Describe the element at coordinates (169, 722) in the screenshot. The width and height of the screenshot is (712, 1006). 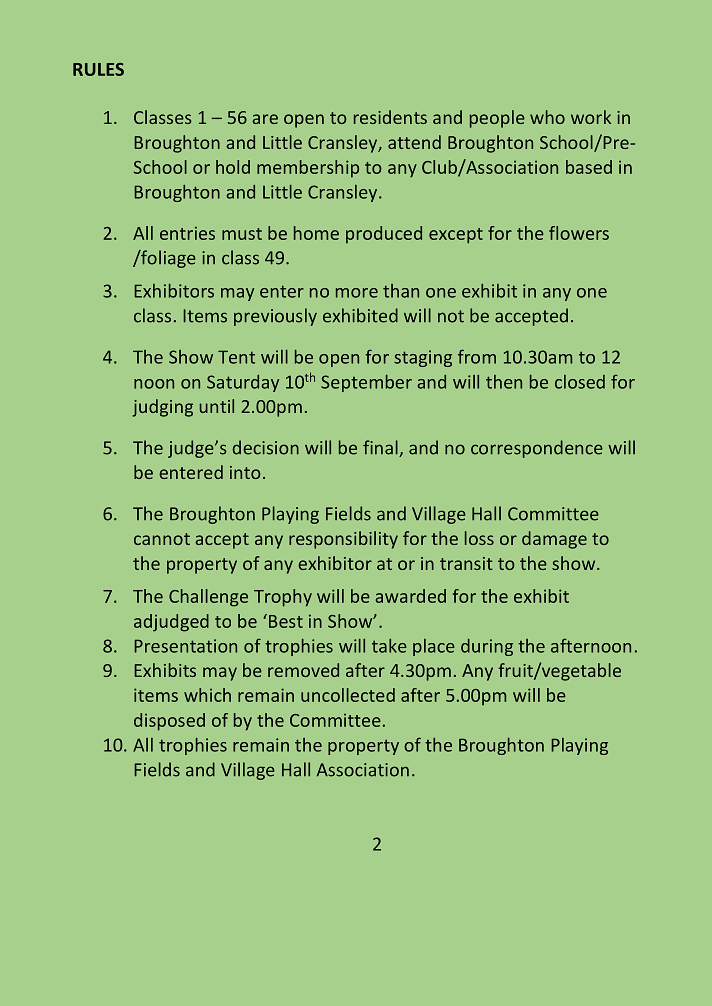
I see `disposed` at that location.
